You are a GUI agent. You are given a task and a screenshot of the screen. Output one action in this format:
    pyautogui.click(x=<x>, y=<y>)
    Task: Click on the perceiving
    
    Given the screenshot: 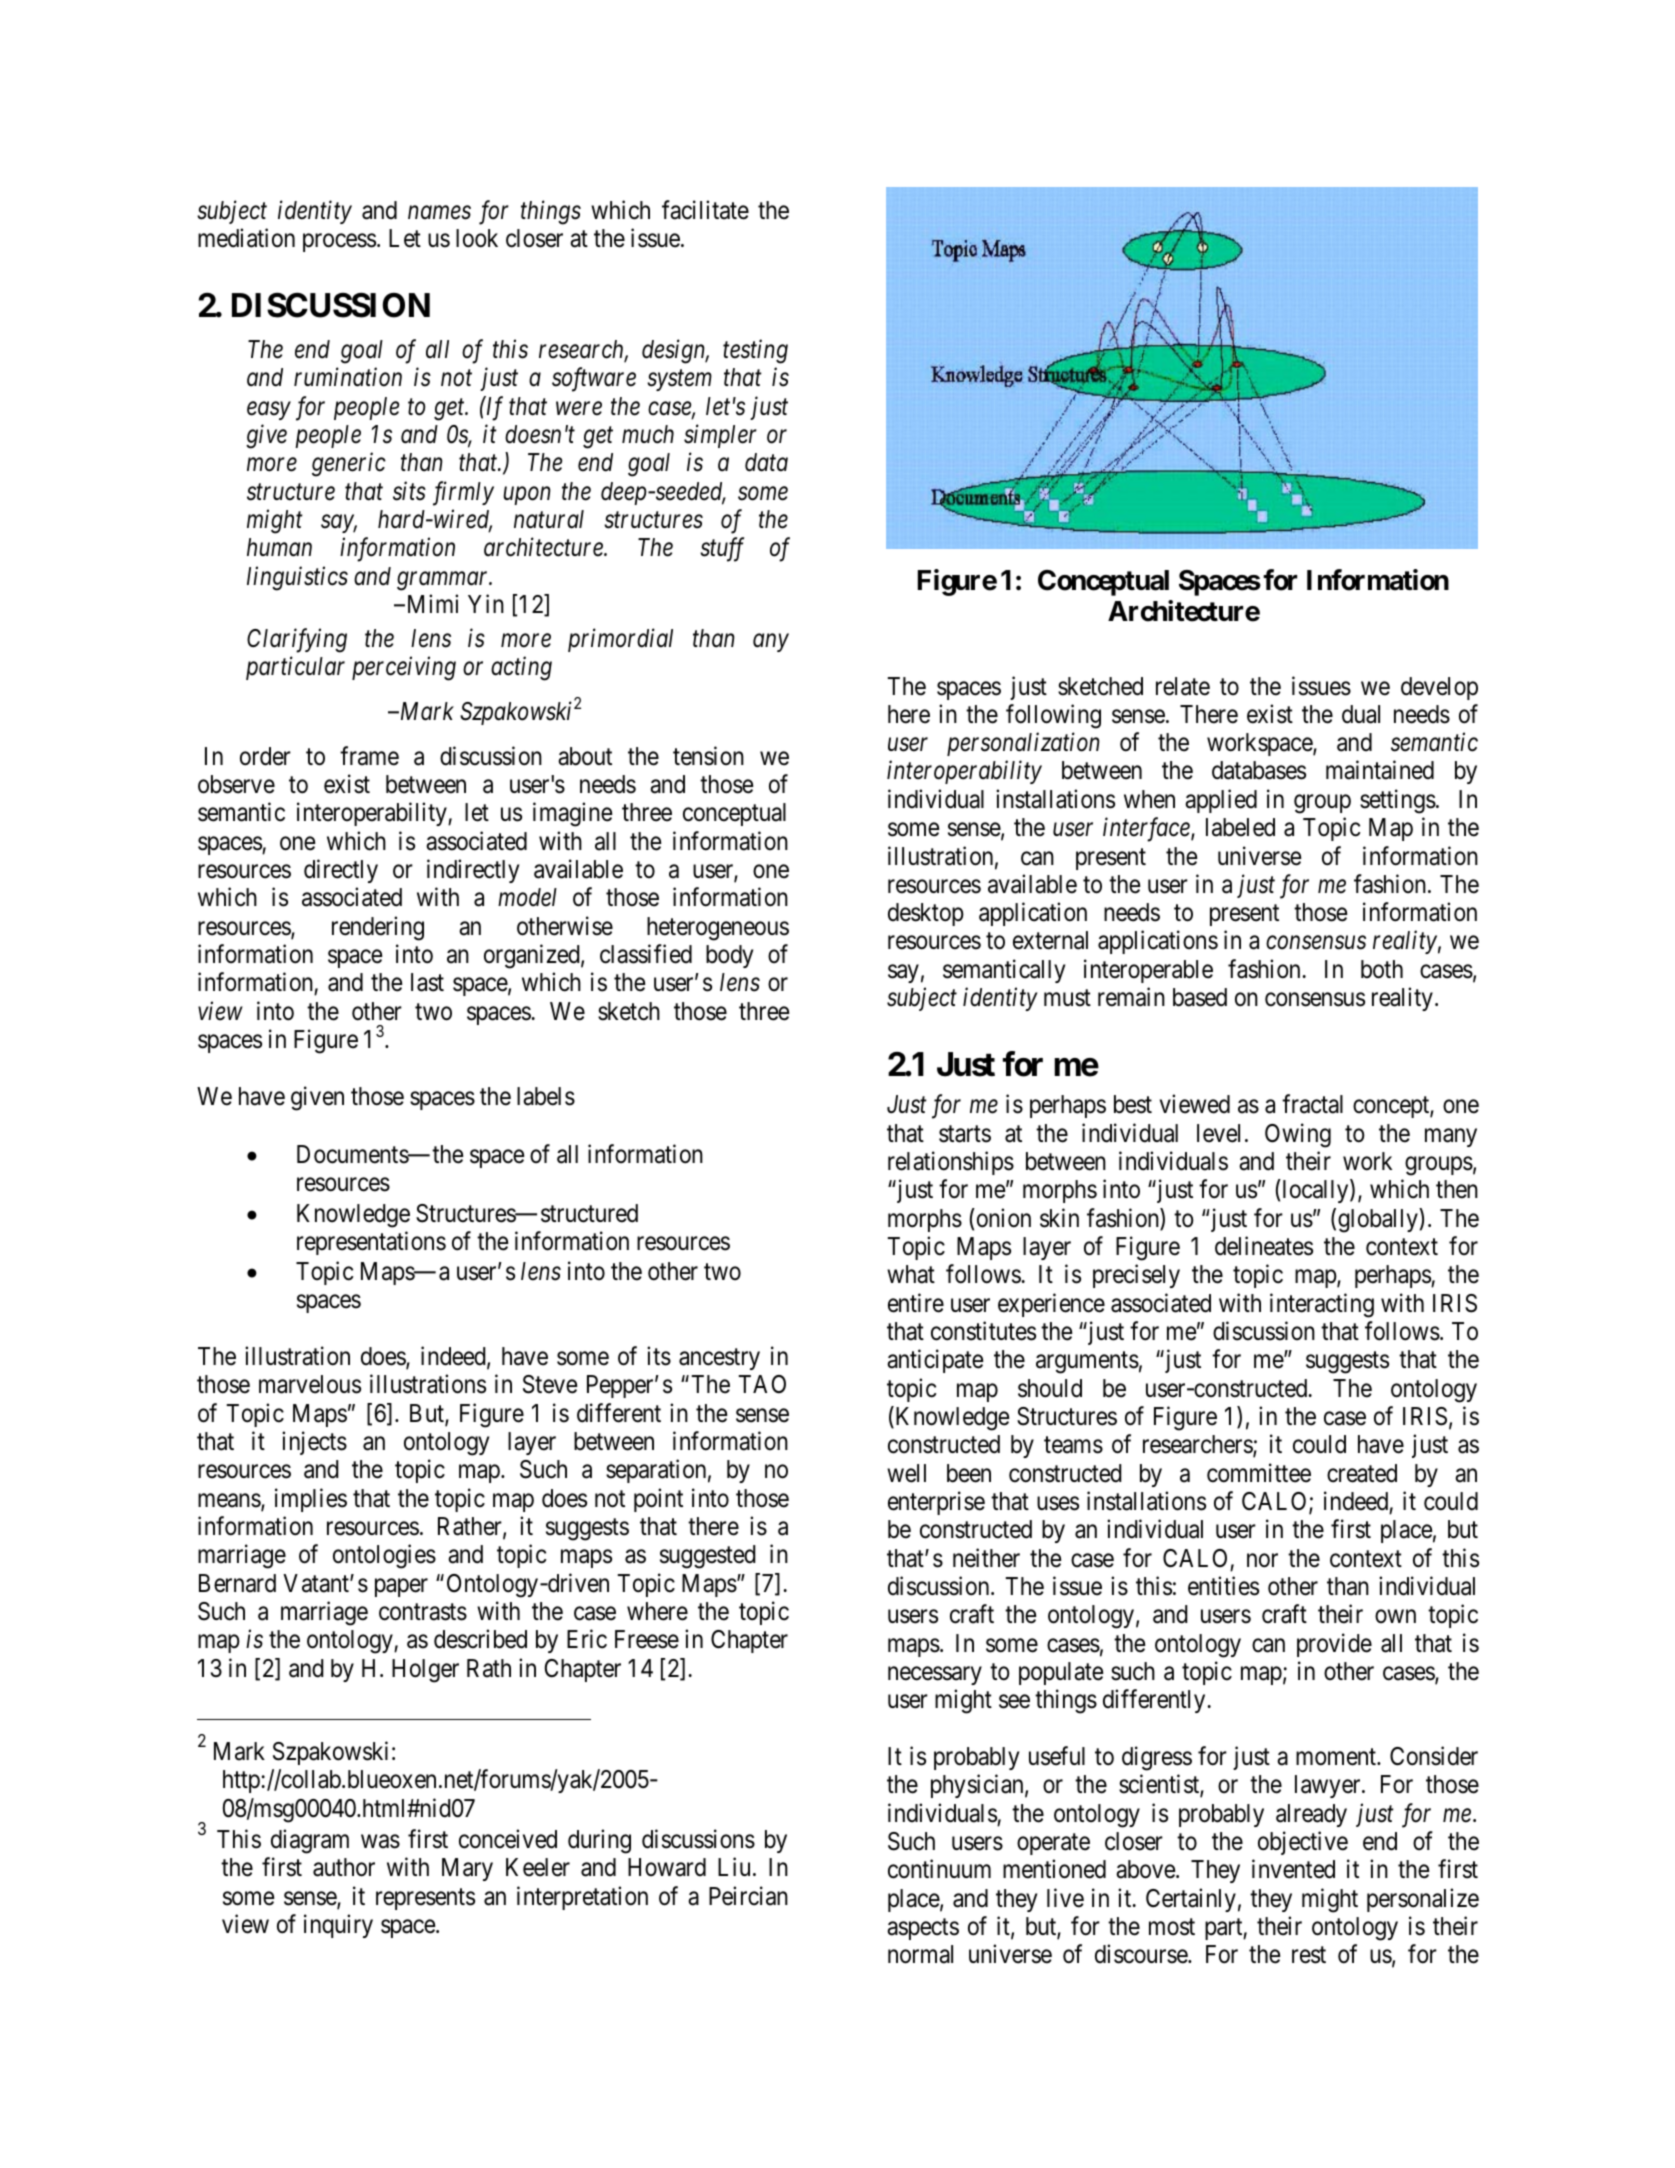 What is the action you would take?
    pyautogui.click(x=404, y=669)
